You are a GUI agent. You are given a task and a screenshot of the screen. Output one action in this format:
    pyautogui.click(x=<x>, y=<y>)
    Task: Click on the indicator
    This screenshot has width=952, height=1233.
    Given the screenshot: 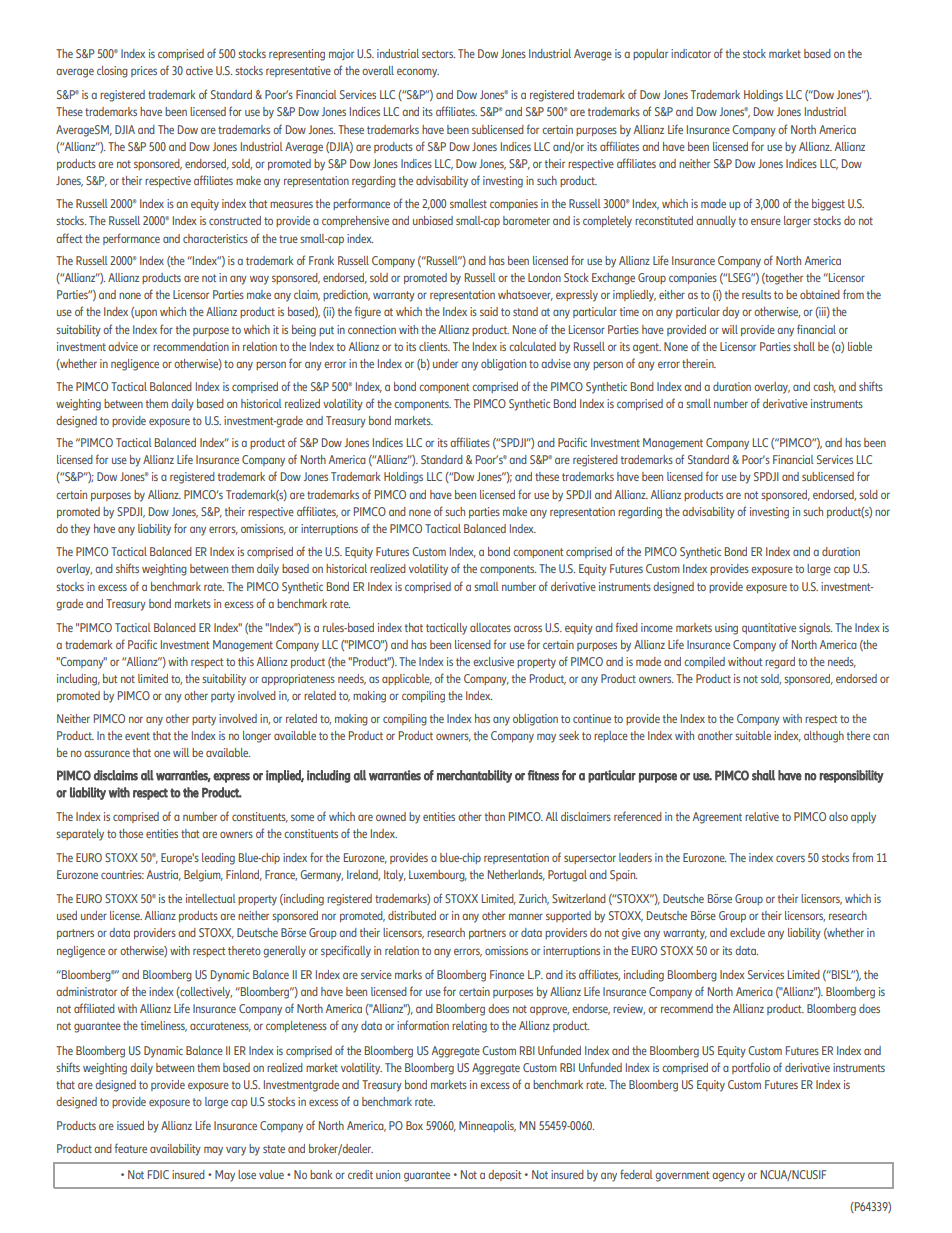 What is the action you would take?
    pyautogui.click(x=691, y=53)
